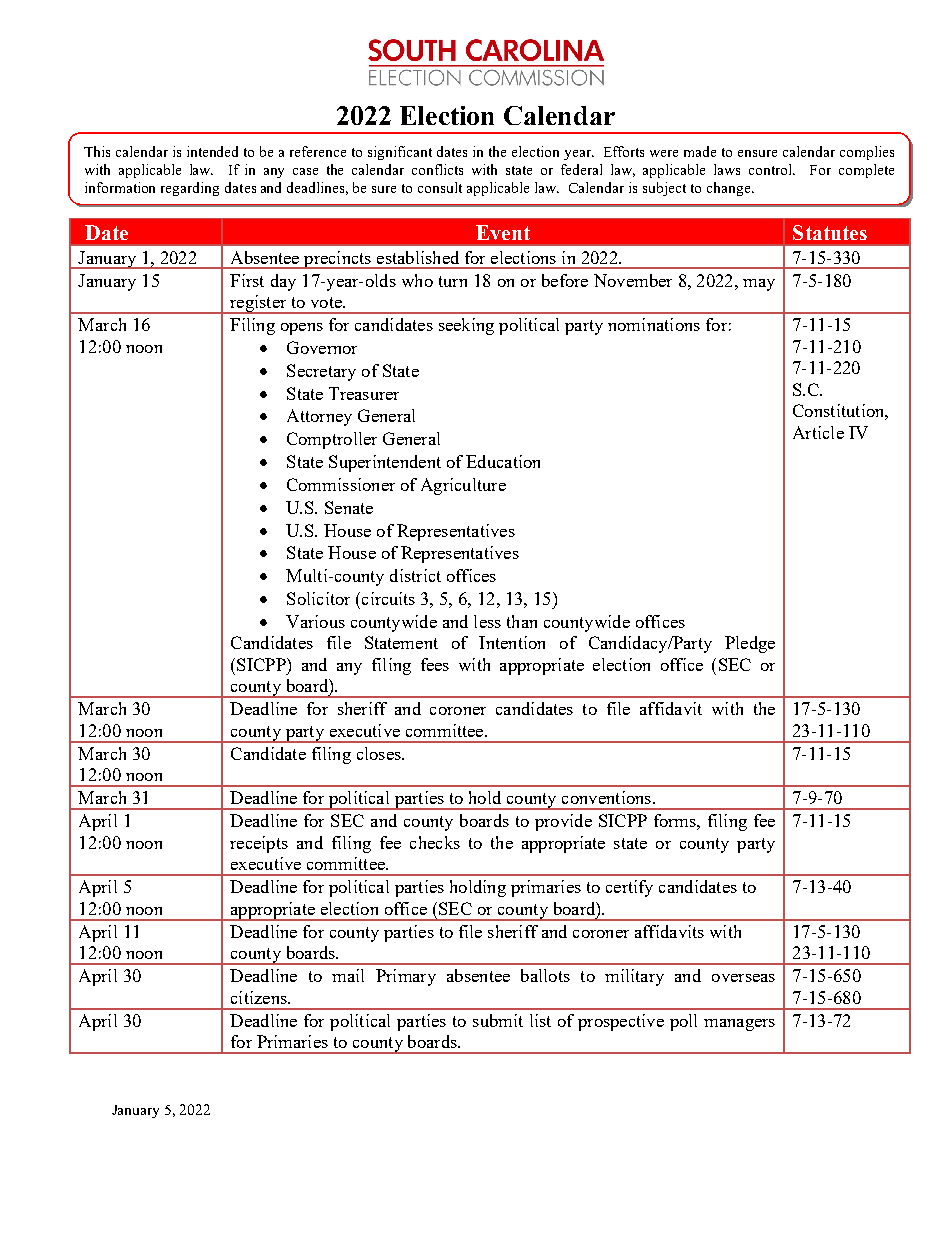 The width and height of the image is (952, 1233). I want to click on closes, so click(380, 753).
